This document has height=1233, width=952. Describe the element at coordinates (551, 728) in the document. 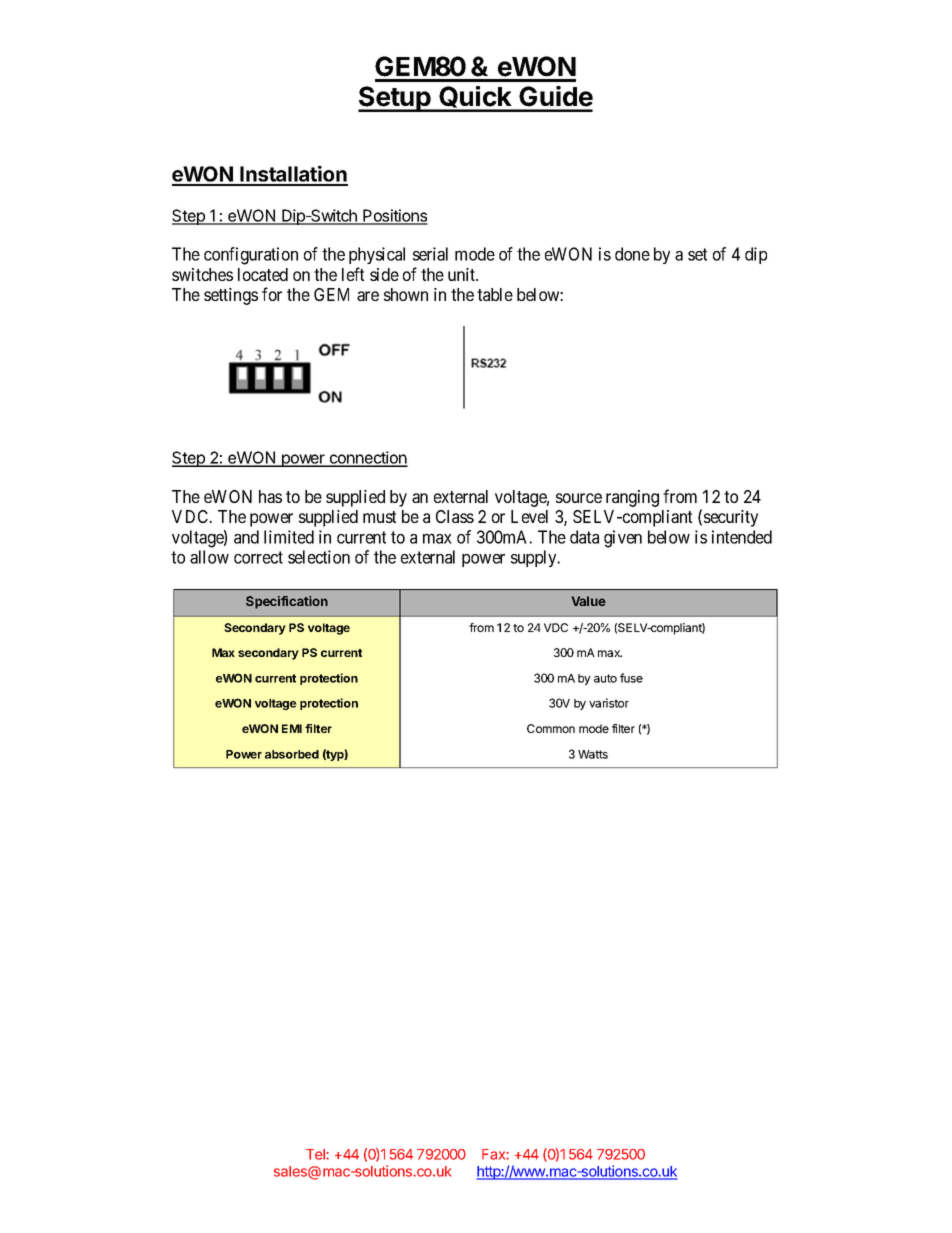

I see `Common` at that location.
